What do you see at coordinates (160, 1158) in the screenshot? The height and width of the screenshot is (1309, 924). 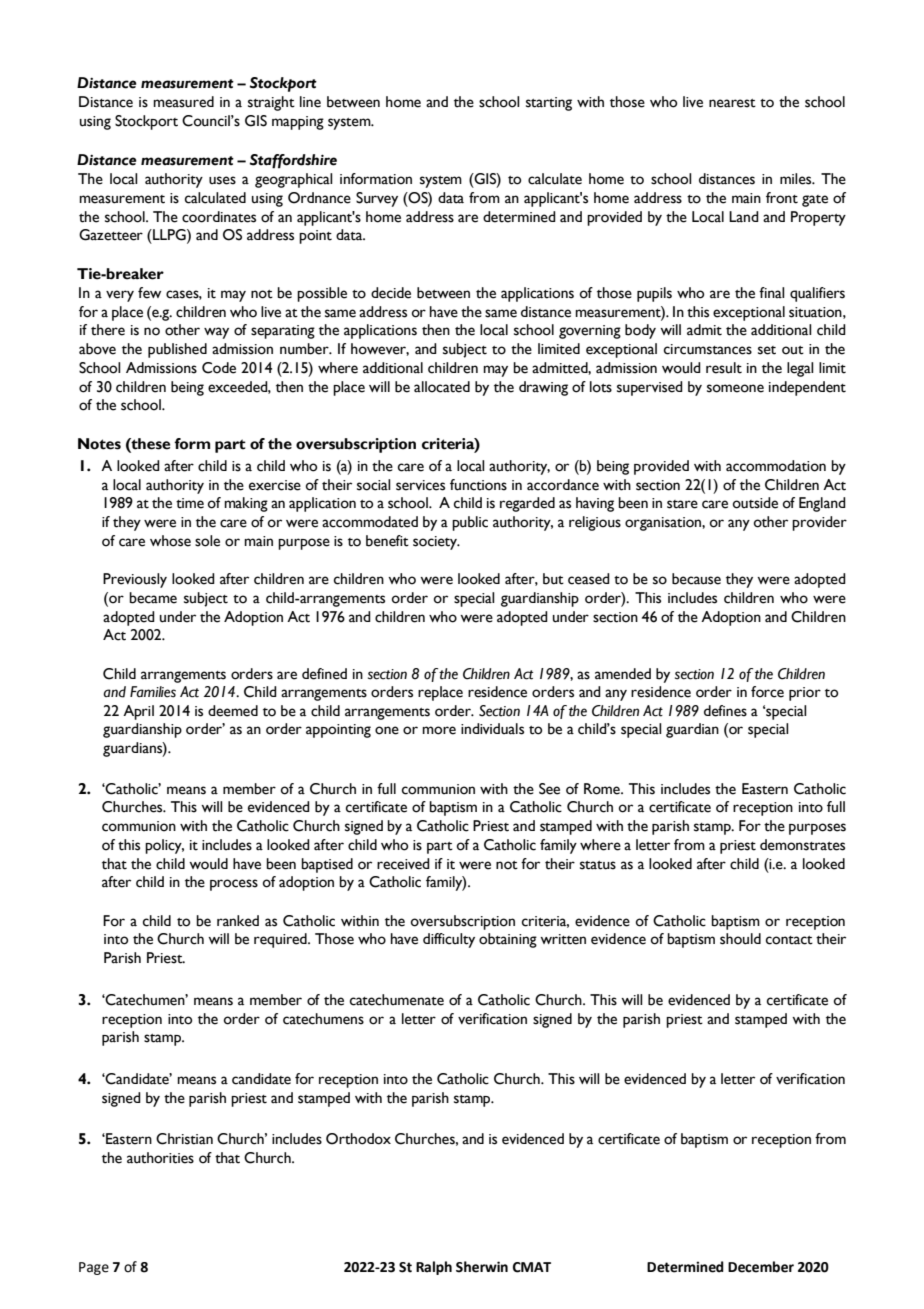 I see `authorities` at bounding box center [160, 1158].
